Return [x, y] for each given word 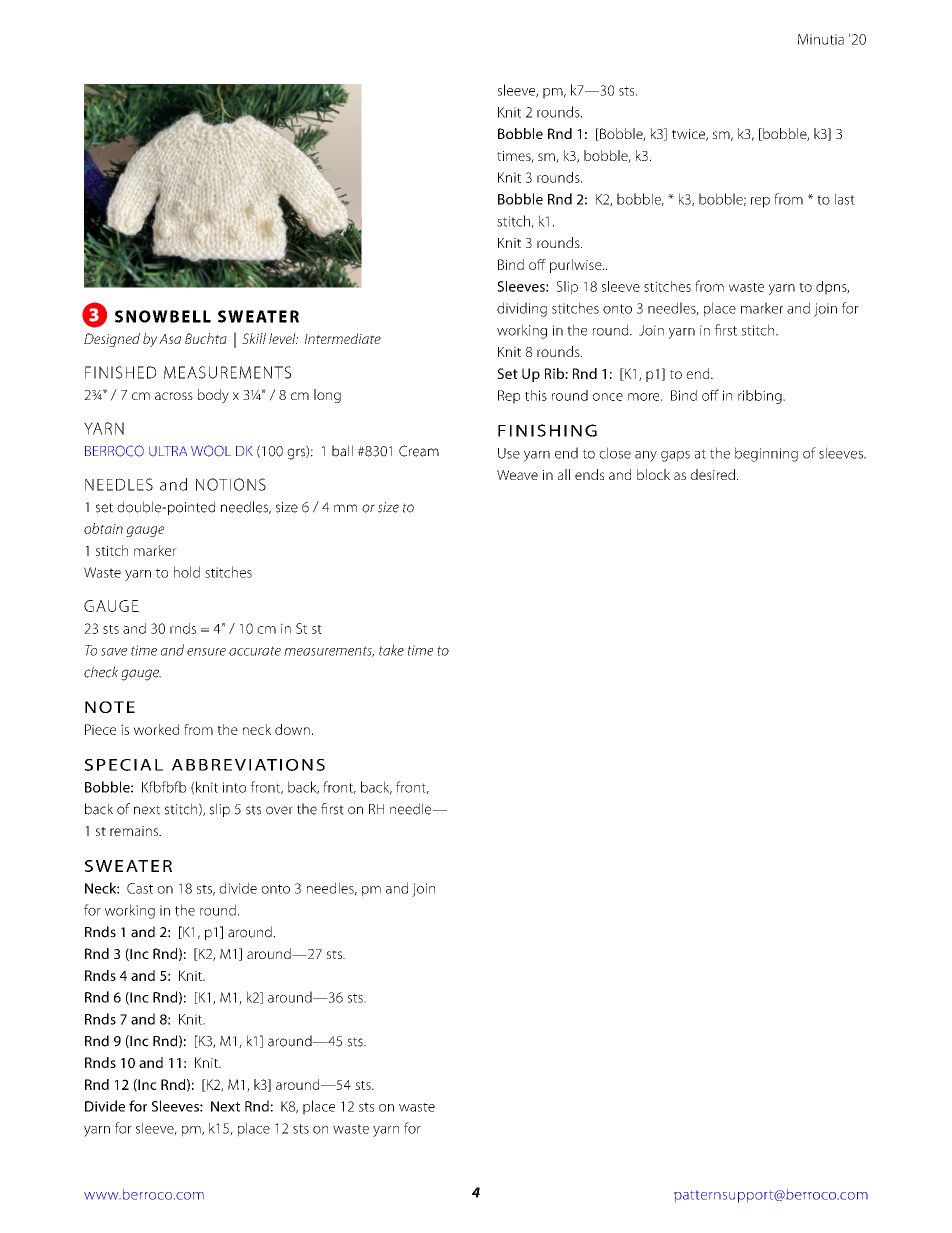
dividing [522, 309]
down [292, 729]
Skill [254, 338]
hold [187, 572]
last [845, 199]
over [279, 810]
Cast [140, 888]
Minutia [821, 39]
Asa [170, 339]
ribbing [761, 397]
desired [713, 474]
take [391, 650]
